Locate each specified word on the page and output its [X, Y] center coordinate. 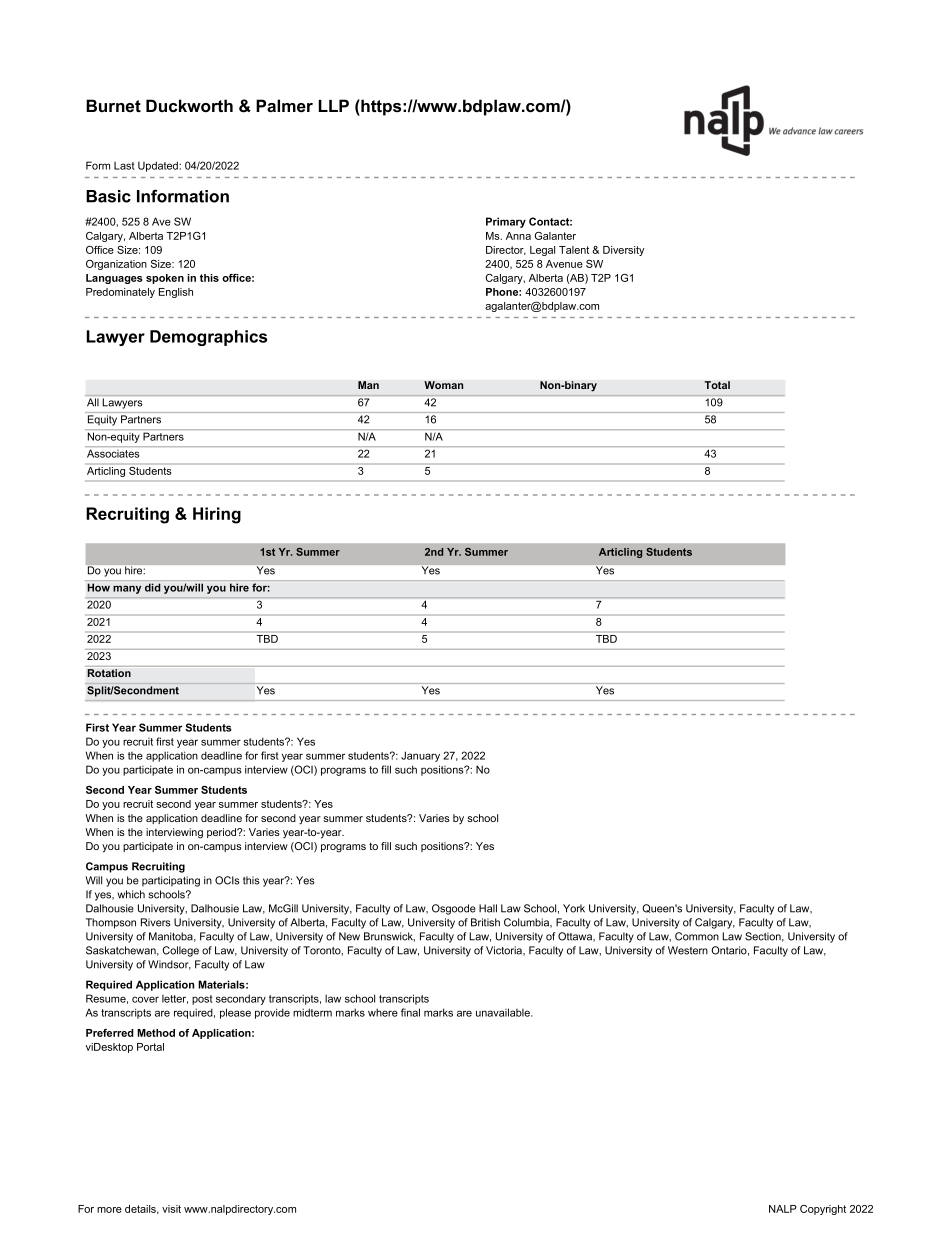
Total [717, 385]
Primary [506, 222]
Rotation [109, 673]
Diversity [623, 251]
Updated [159, 166]
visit [171, 1209]
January [420, 756]
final [410, 1012]
